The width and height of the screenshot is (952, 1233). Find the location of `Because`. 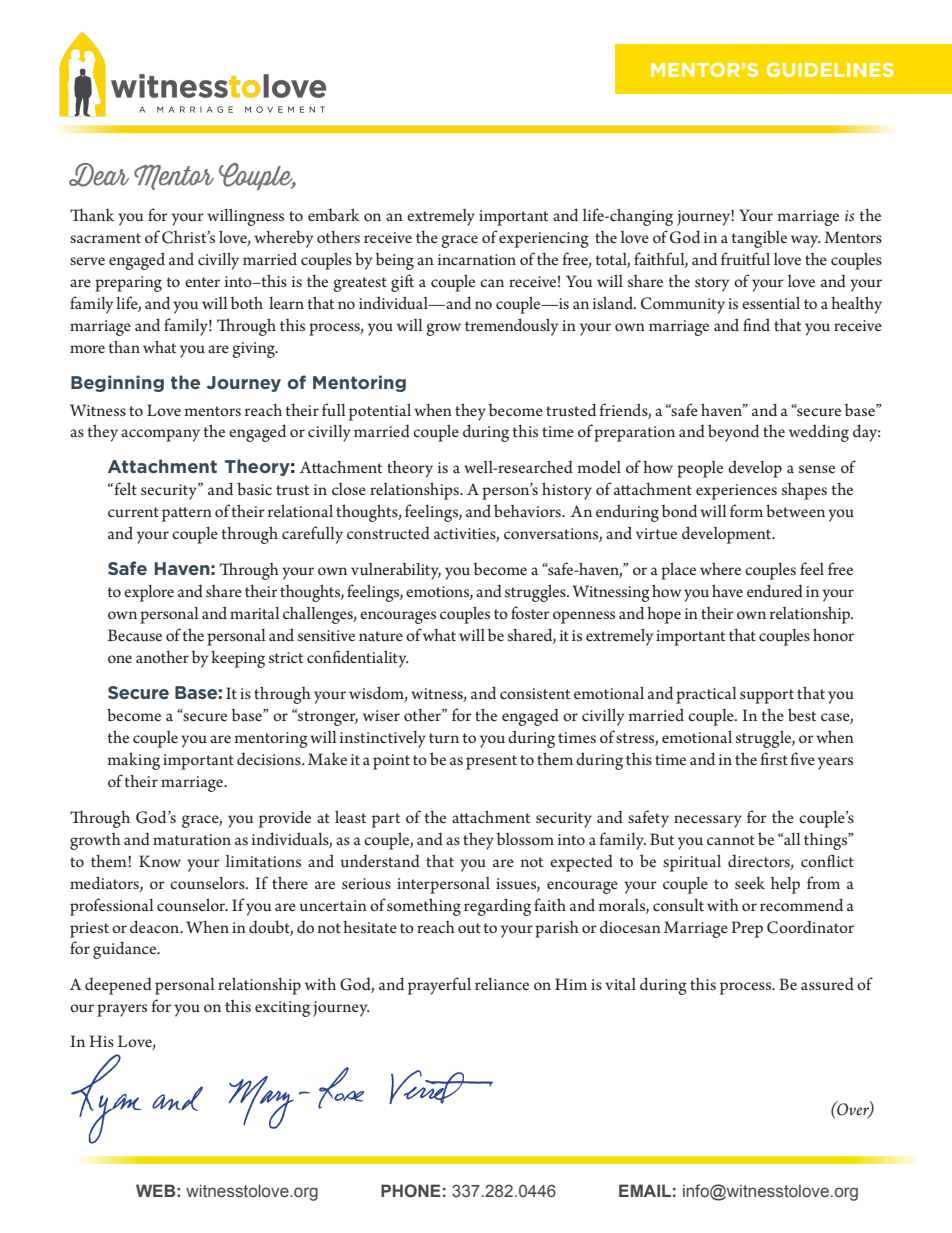

Because is located at coordinates (135, 635).
